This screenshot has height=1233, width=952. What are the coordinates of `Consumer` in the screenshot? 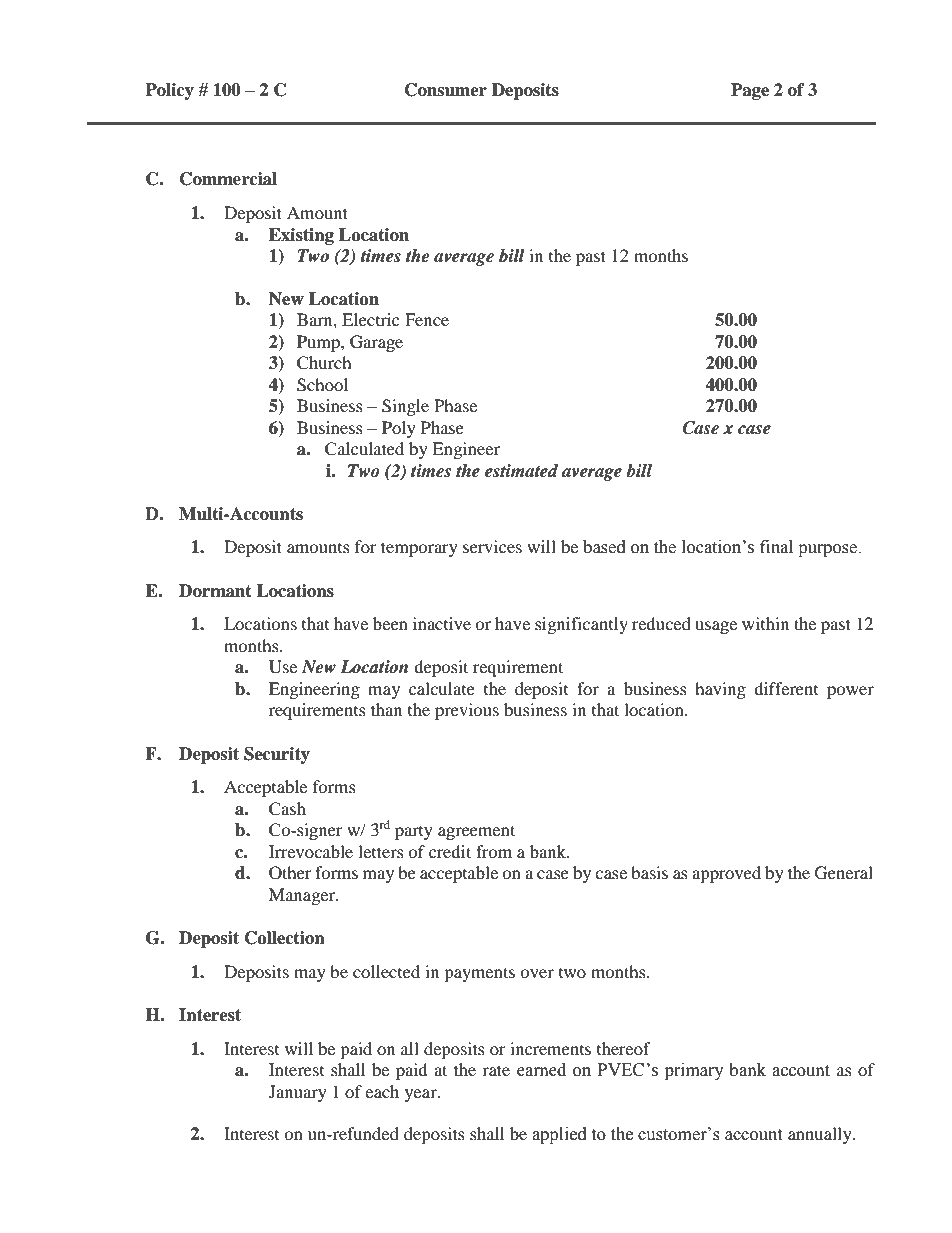 It's located at (446, 90).
